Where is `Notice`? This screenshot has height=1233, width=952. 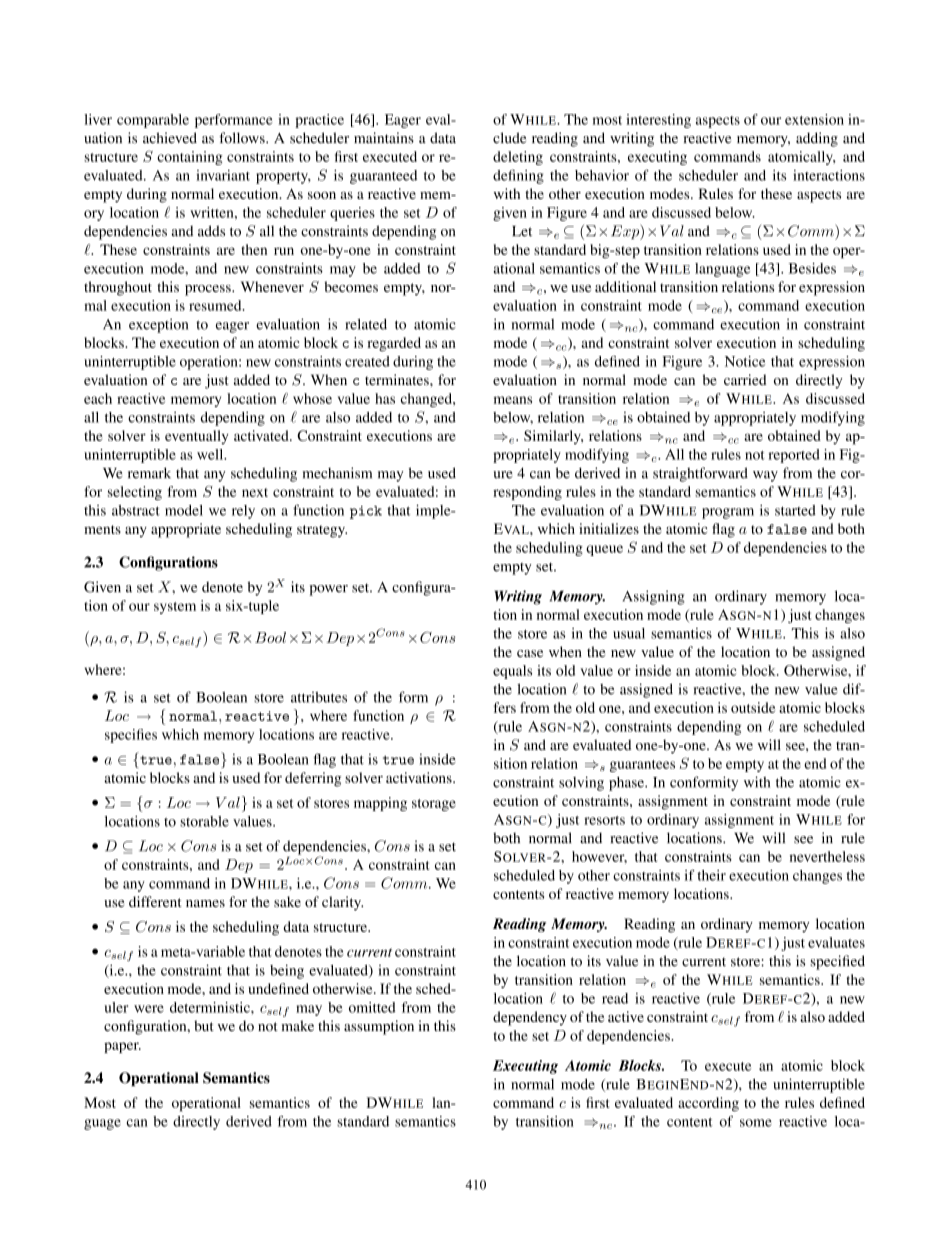
Notice is located at coordinates (745, 361).
